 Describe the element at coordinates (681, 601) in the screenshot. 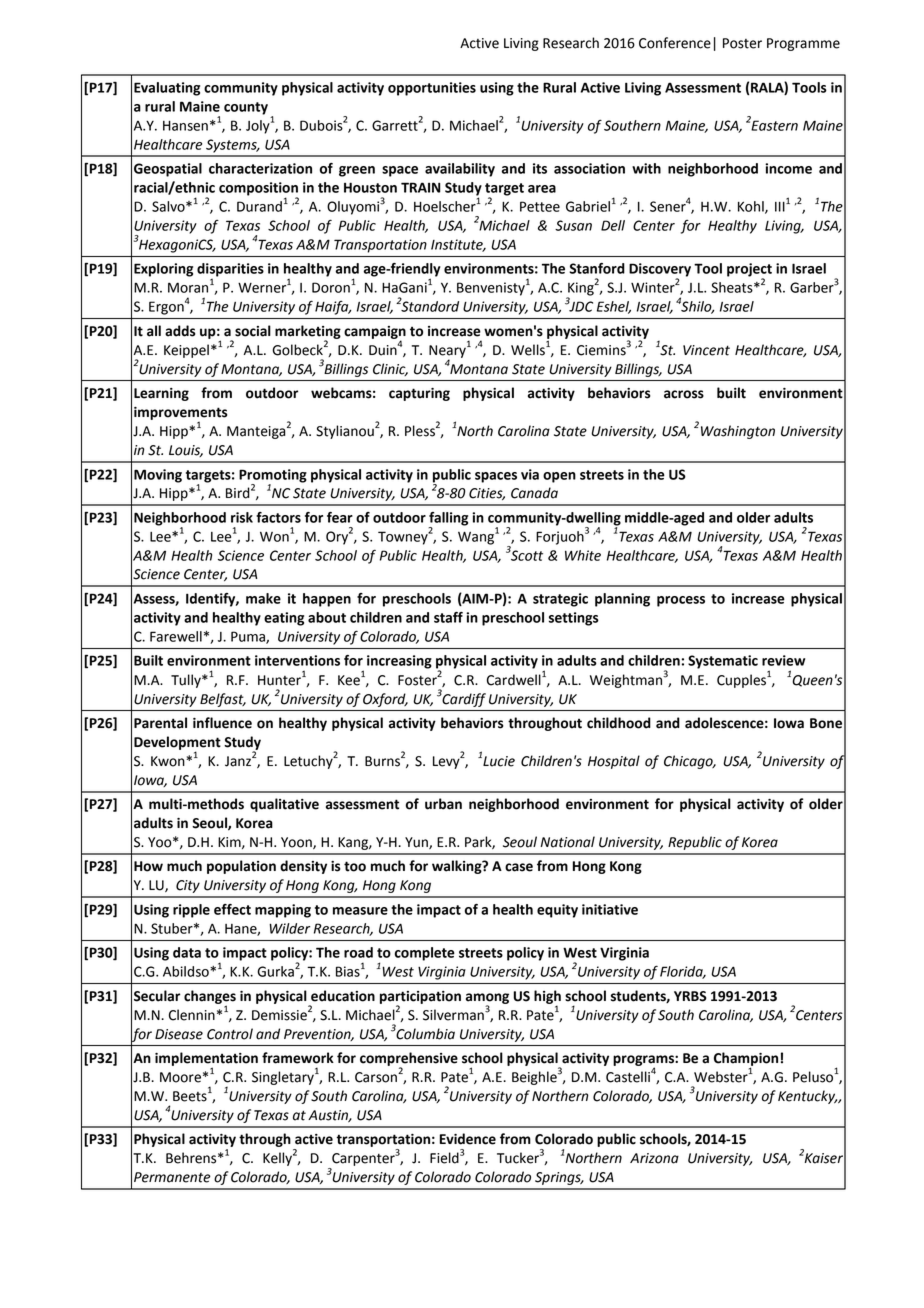

I see `process` at that location.
